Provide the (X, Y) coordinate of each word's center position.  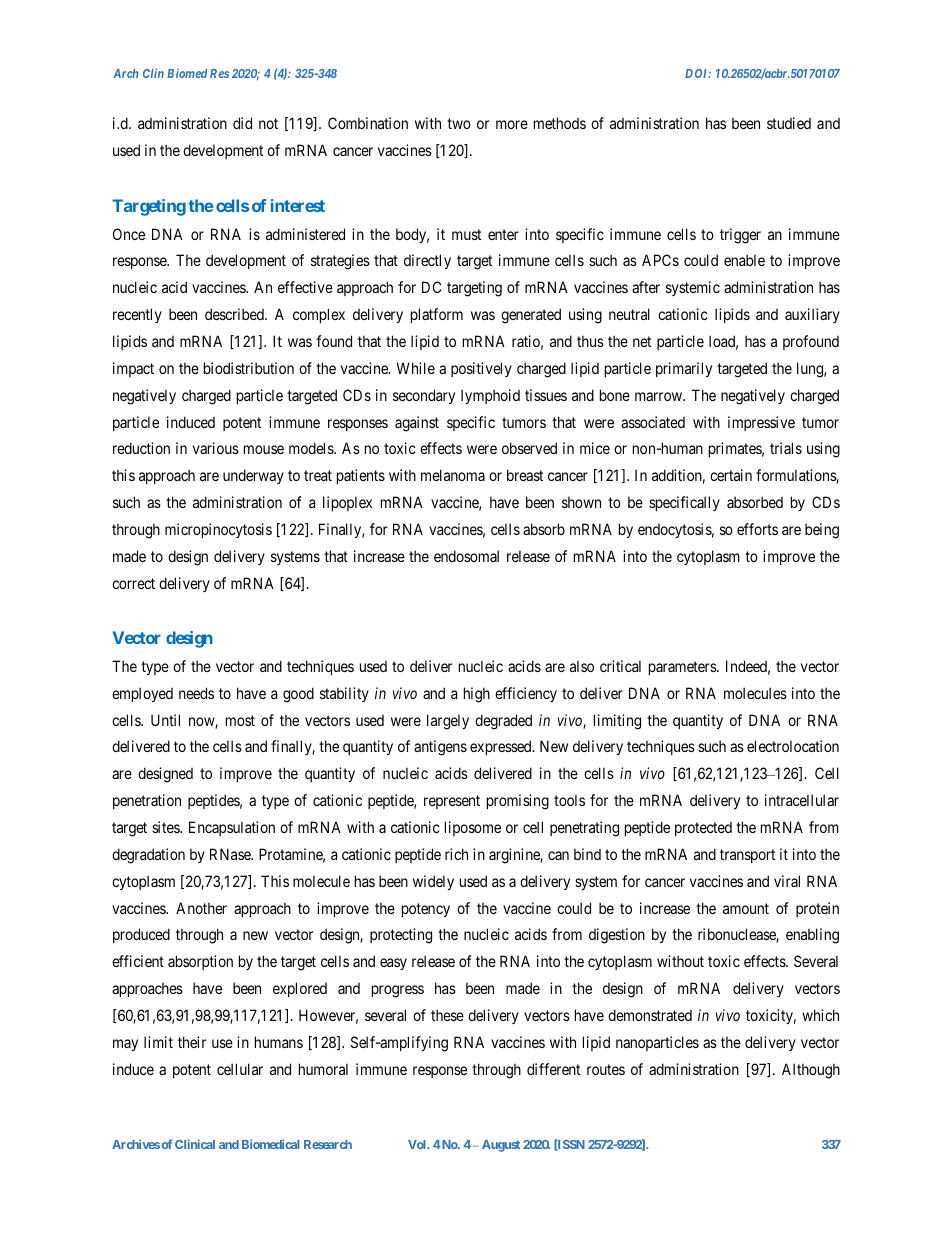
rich (456, 854)
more (512, 124)
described (235, 314)
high (477, 695)
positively (481, 369)
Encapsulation (232, 828)
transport (747, 856)
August (501, 1146)
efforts (757, 529)
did (242, 123)
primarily (684, 369)
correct (133, 583)
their (192, 1042)
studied (789, 123)
